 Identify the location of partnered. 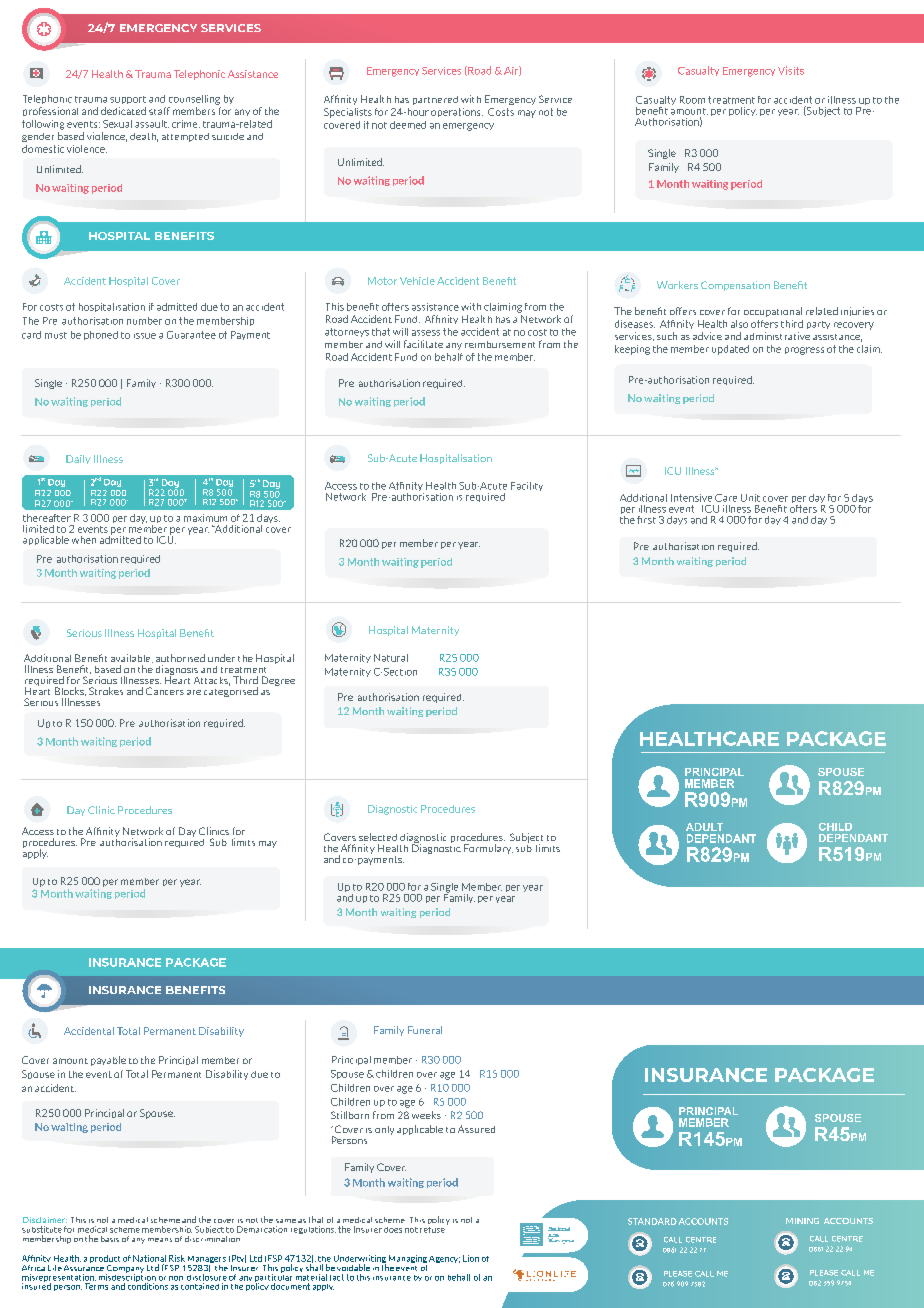
(435, 100).
